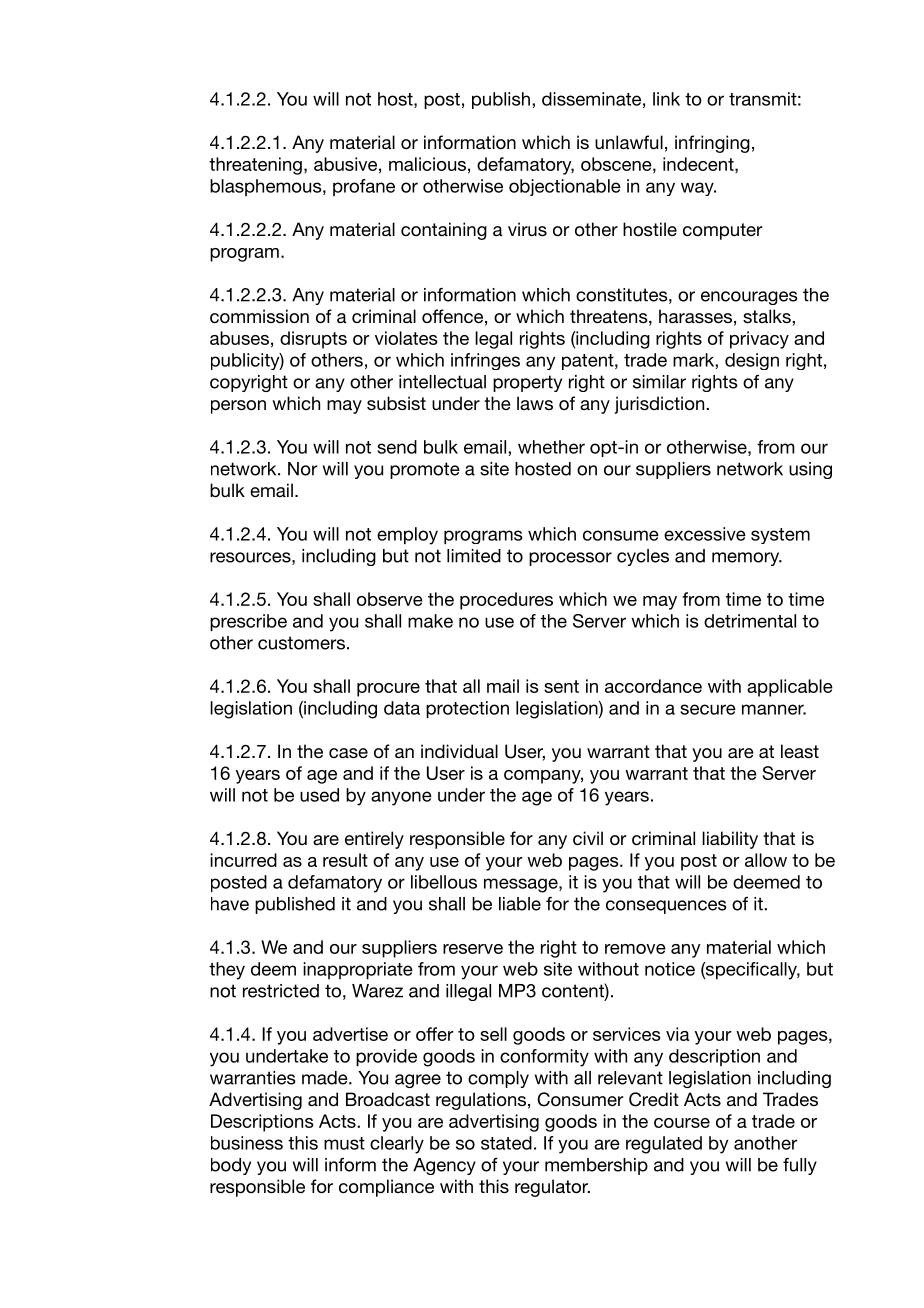 The width and height of the screenshot is (924, 1308). Describe the element at coordinates (750, 621) in the screenshot. I see `detrimental` at that location.
